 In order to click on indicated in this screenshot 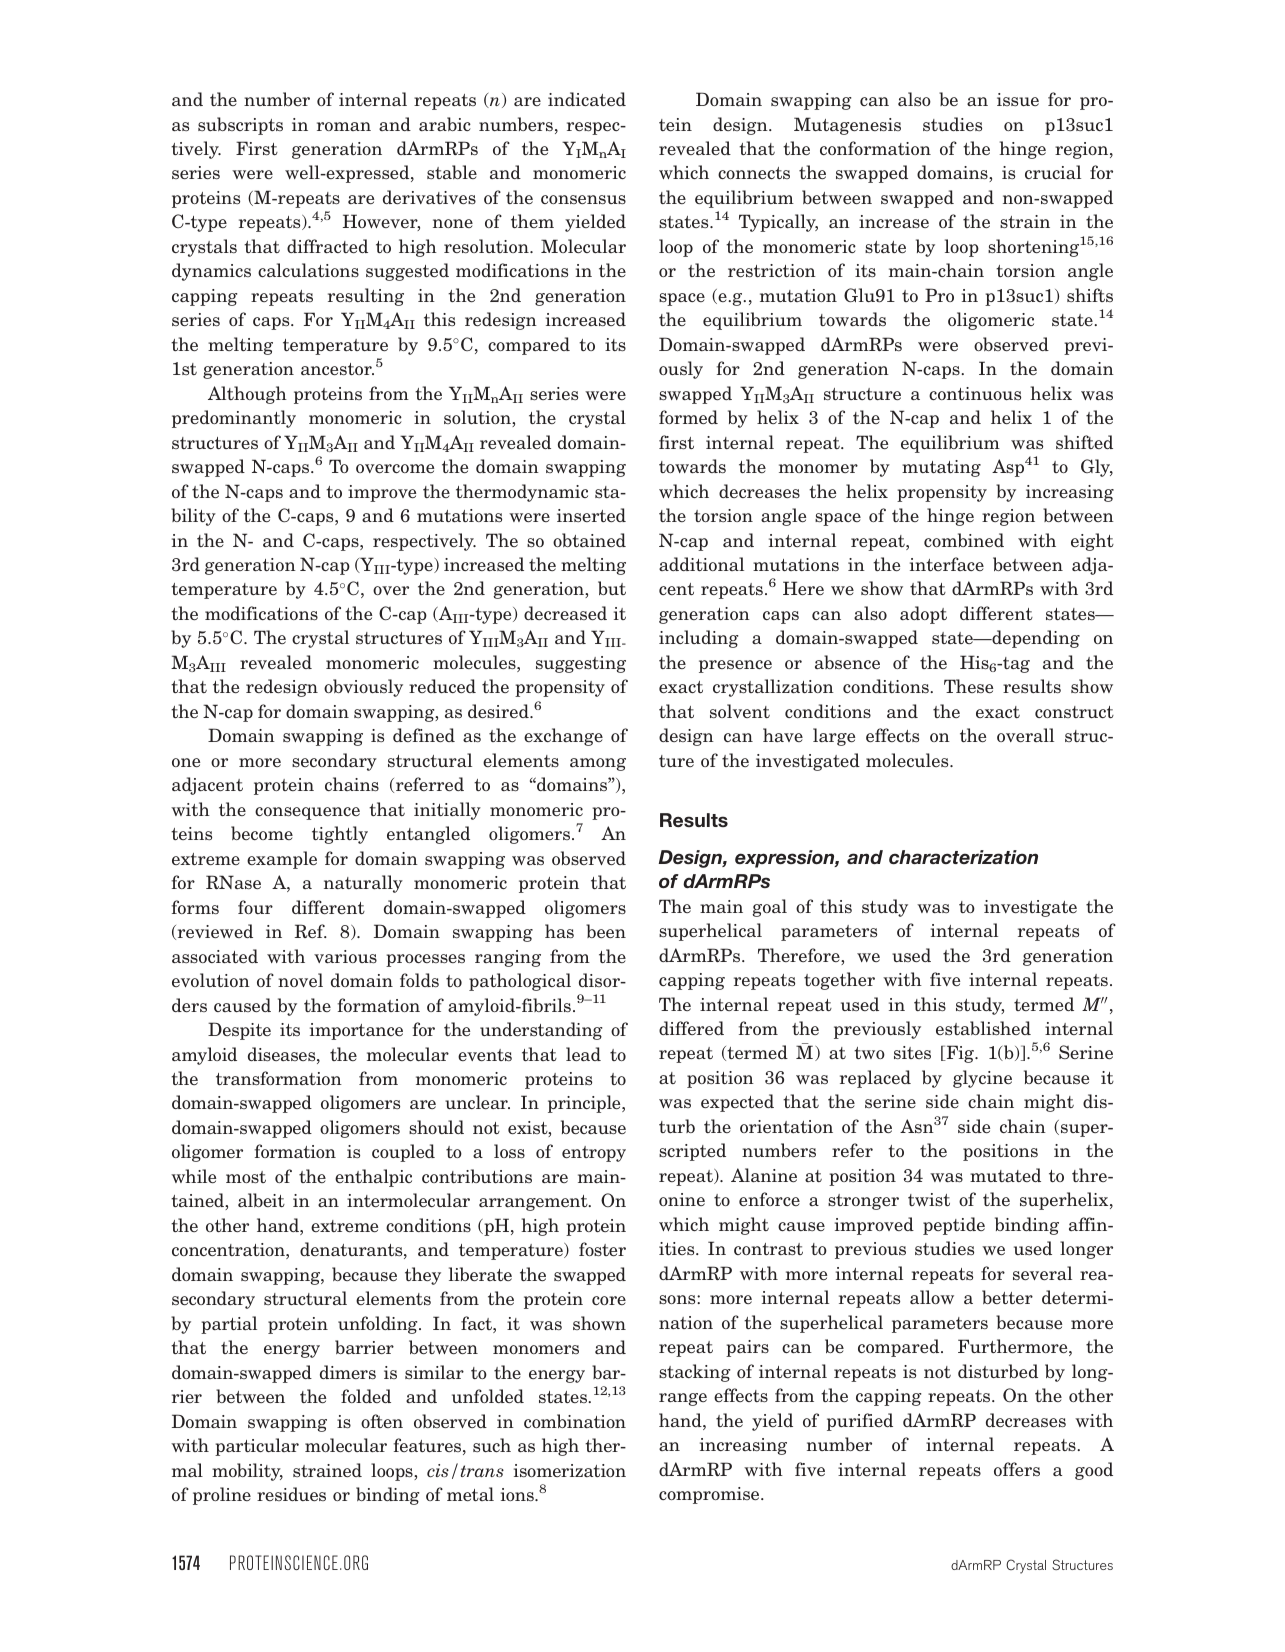, I will do `click(587, 99)`.
